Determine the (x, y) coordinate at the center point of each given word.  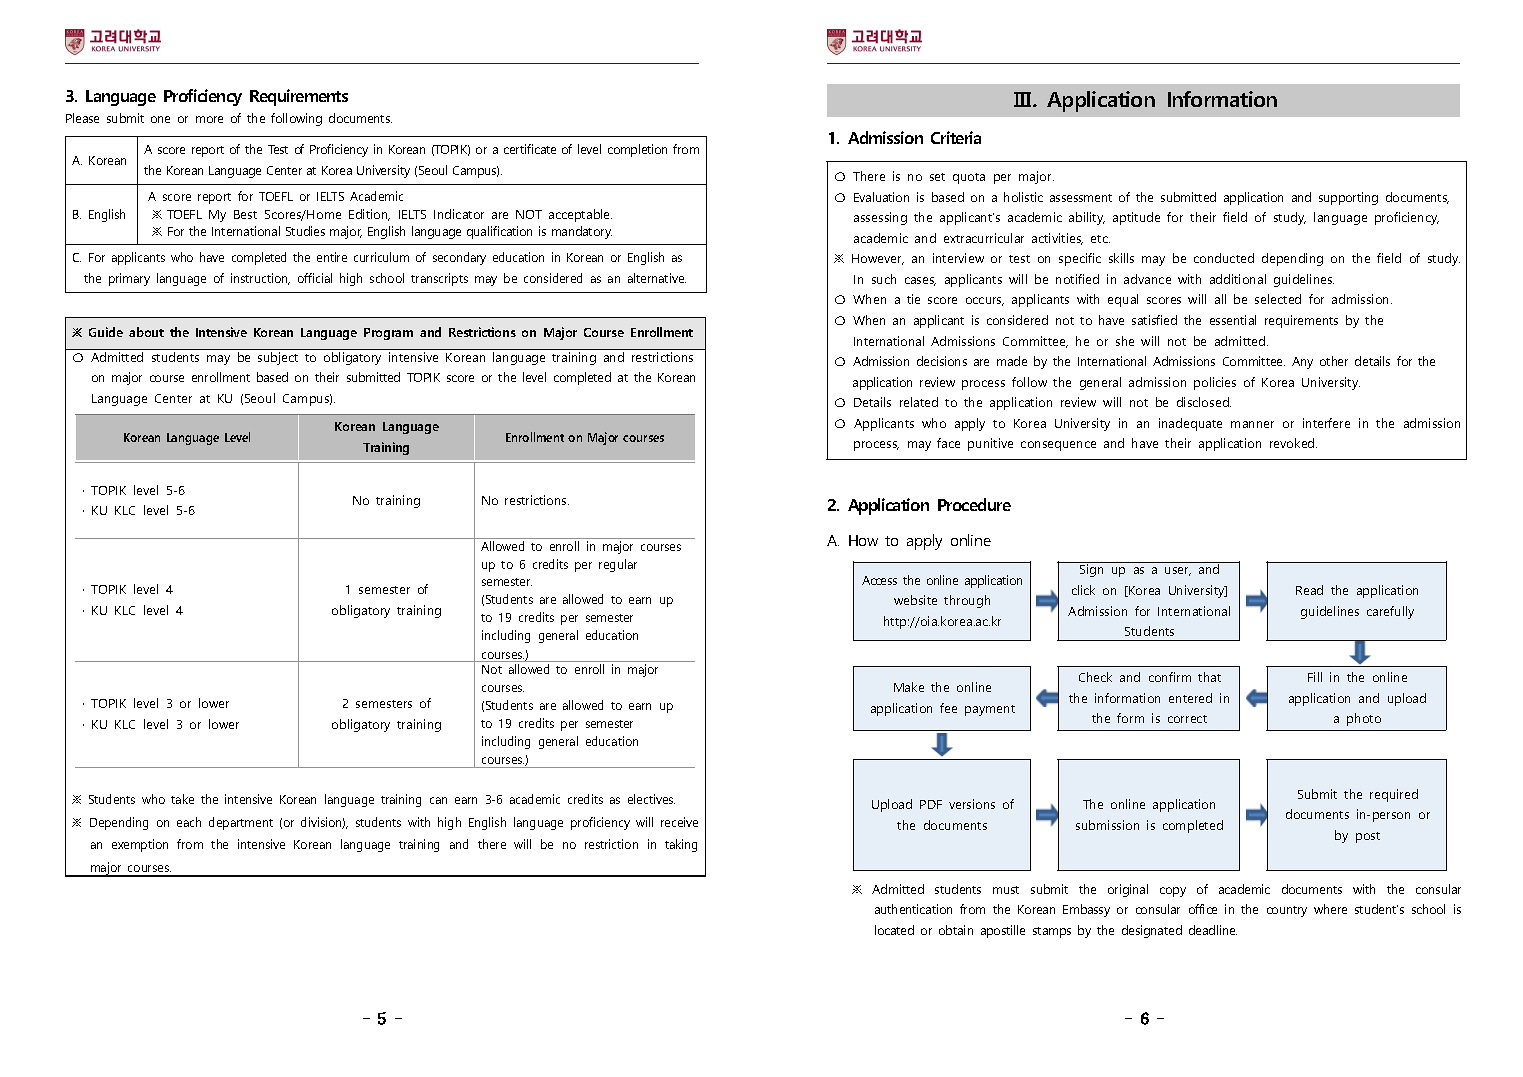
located (894, 930)
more (209, 119)
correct (1187, 719)
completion (637, 150)
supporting (1348, 198)
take (182, 799)
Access (879, 580)
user (1178, 571)
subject (278, 358)
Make (909, 687)
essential (1233, 320)
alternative (657, 278)
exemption (140, 845)
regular (618, 565)
